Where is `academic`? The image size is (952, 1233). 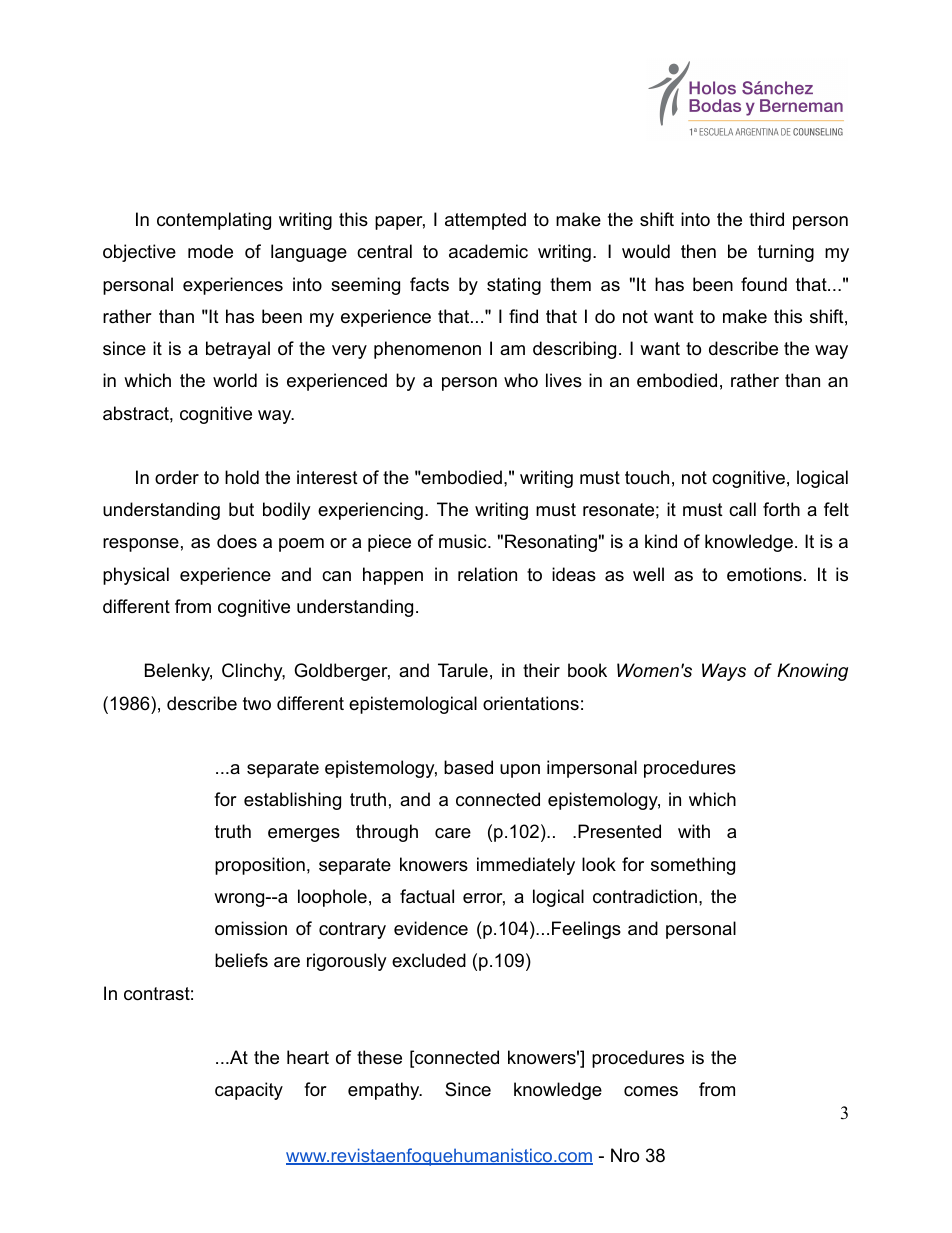 academic is located at coordinates (488, 251).
